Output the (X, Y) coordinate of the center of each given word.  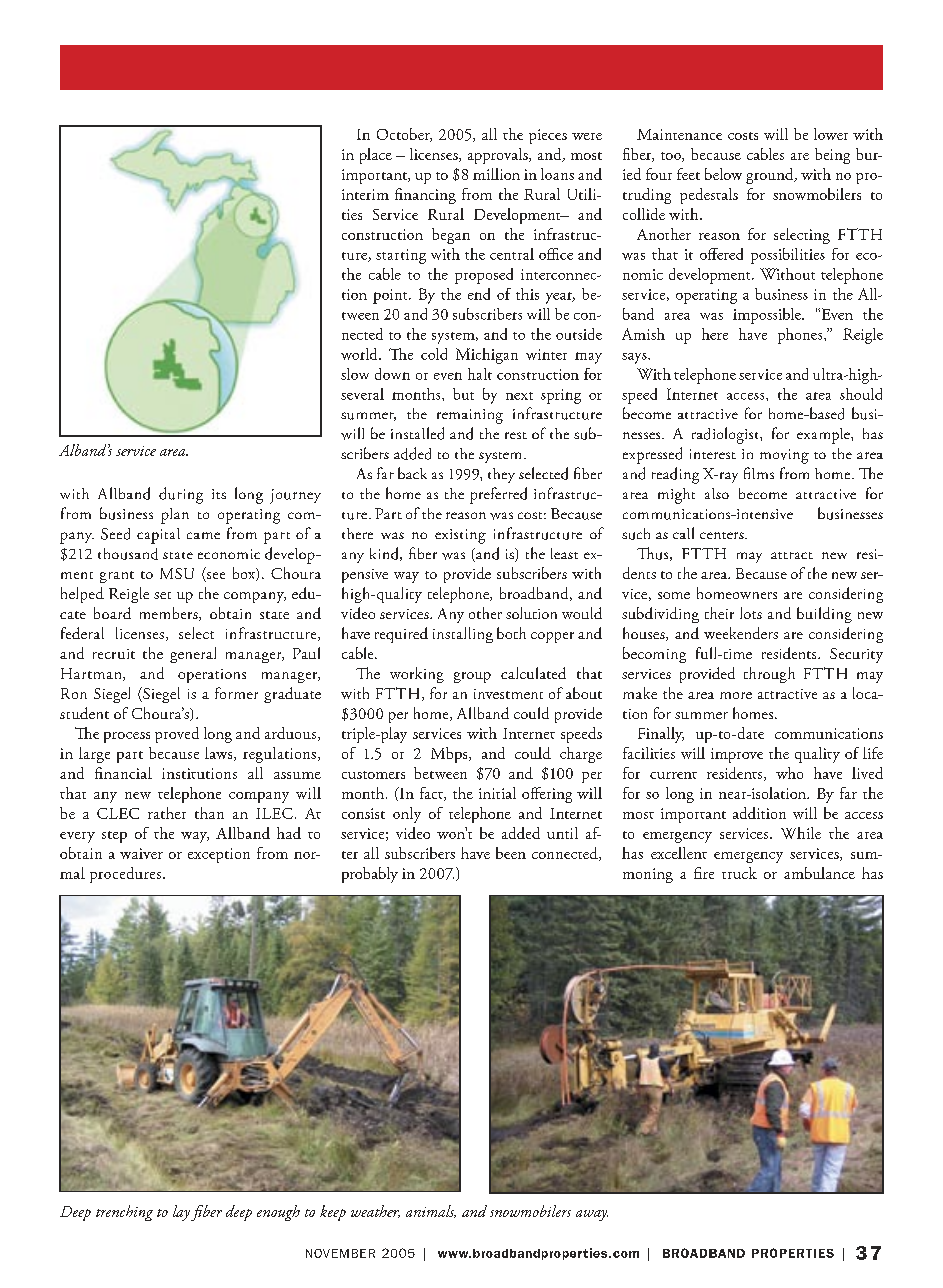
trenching (124, 1213)
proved (177, 735)
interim (365, 194)
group (472, 677)
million (496, 174)
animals (431, 1211)
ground (771, 176)
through (769, 675)
